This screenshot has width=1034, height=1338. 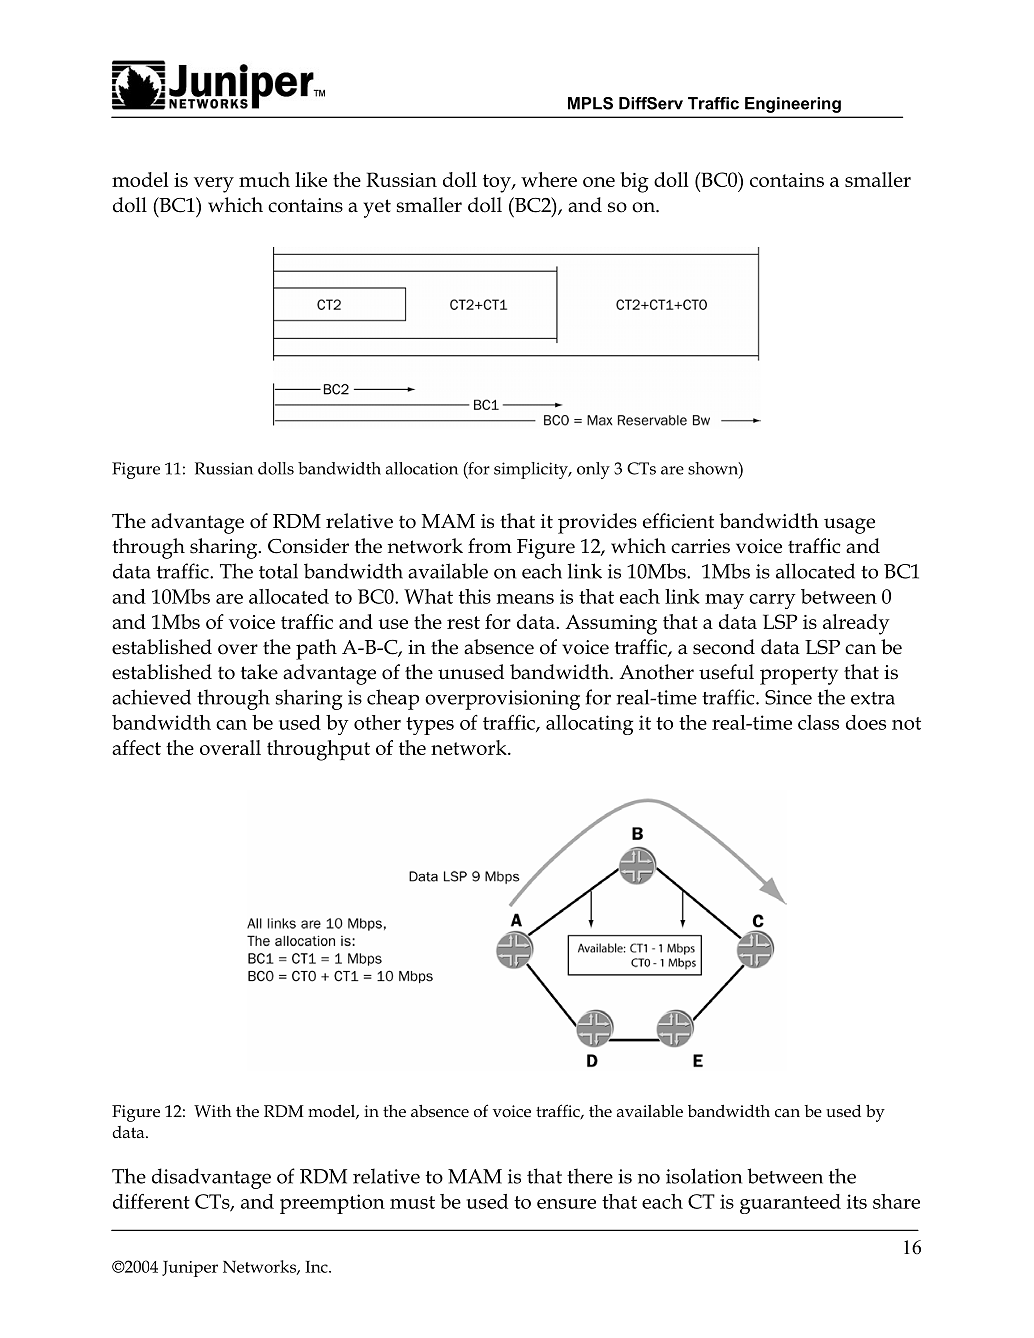 I want to click on where, so click(x=549, y=179).
